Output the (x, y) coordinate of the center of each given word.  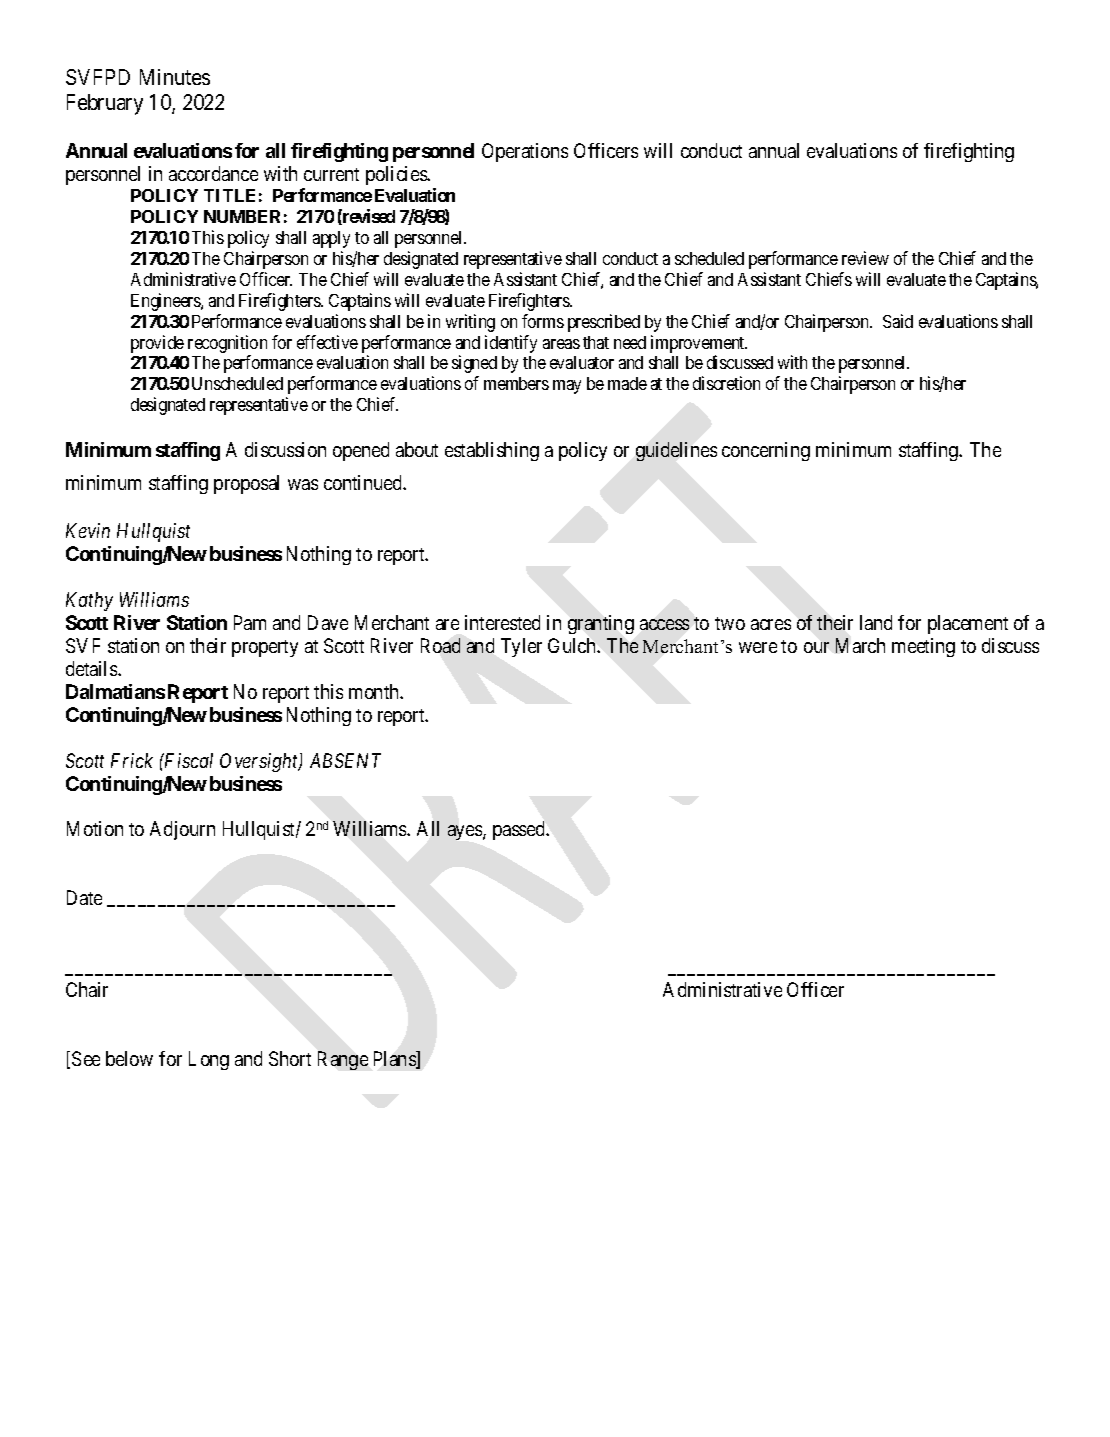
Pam (250, 622)
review (865, 258)
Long (209, 1060)
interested (502, 622)
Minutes (175, 77)
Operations (525, 152)
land (876, 622)
